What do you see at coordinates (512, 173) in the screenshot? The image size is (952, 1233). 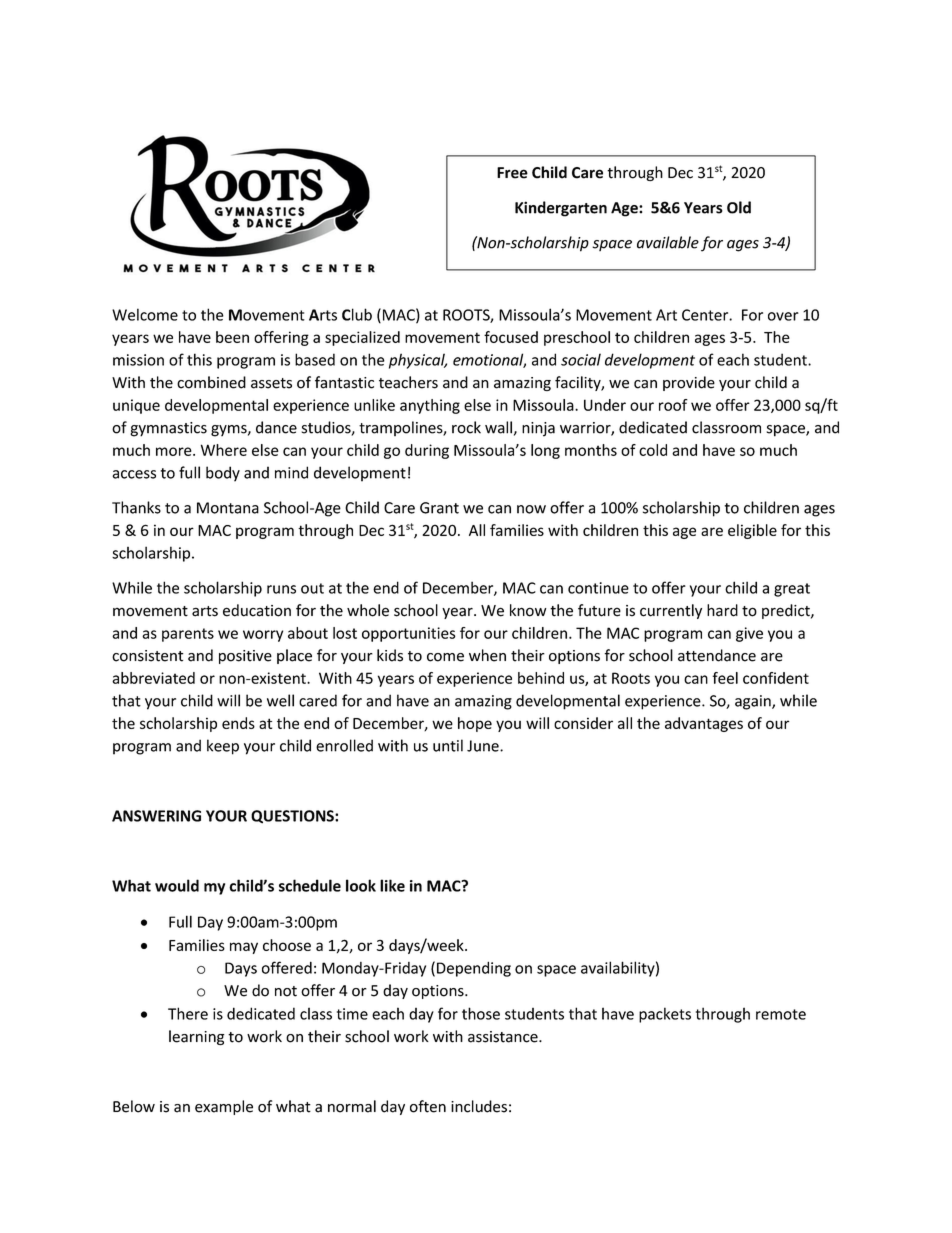 I see `Free` at bounding box center [512, 173].
